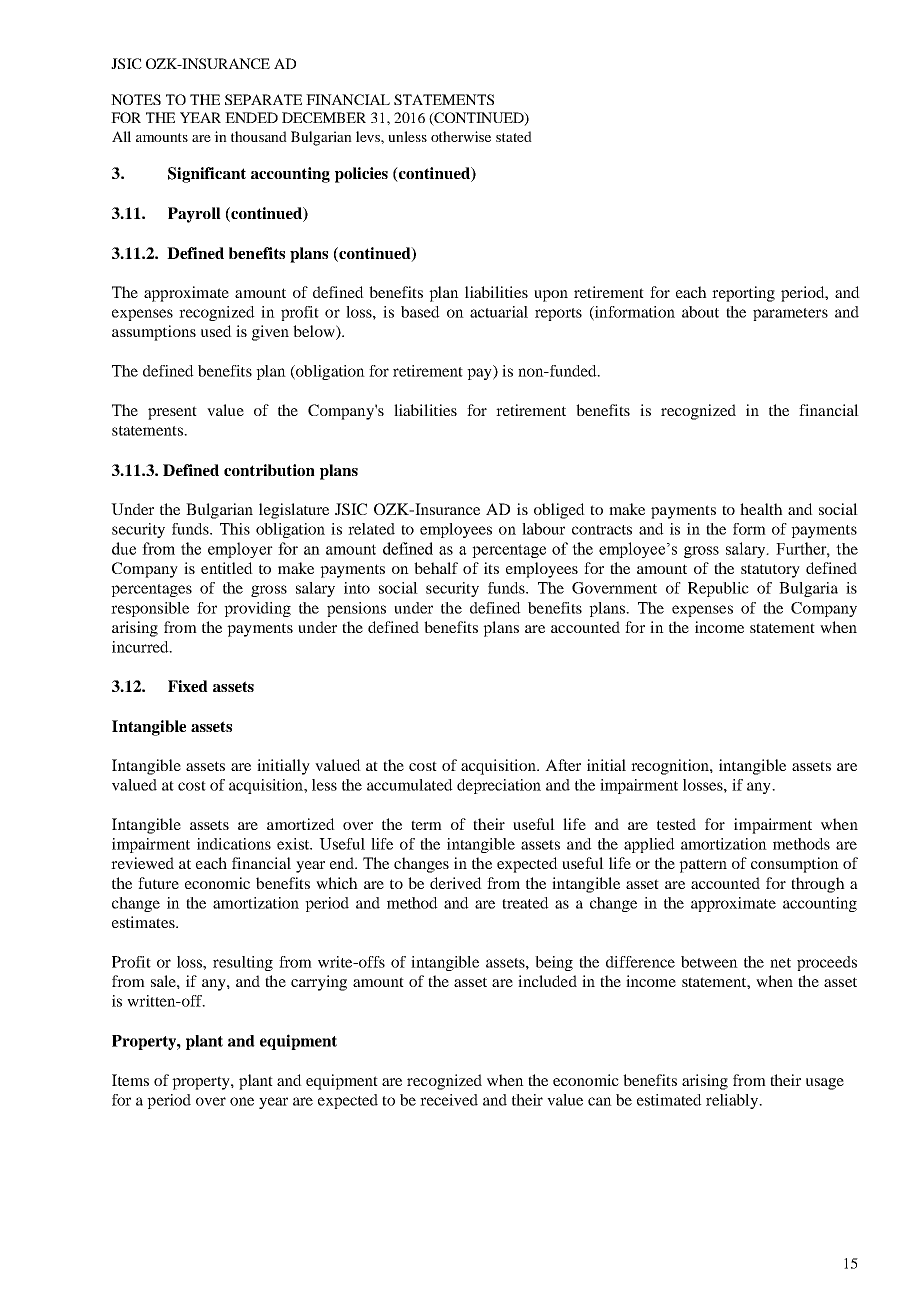  What do you see at coordinates (227, 568) in the screenshot?
I see `entitled` at bounding box center [227, 568].
